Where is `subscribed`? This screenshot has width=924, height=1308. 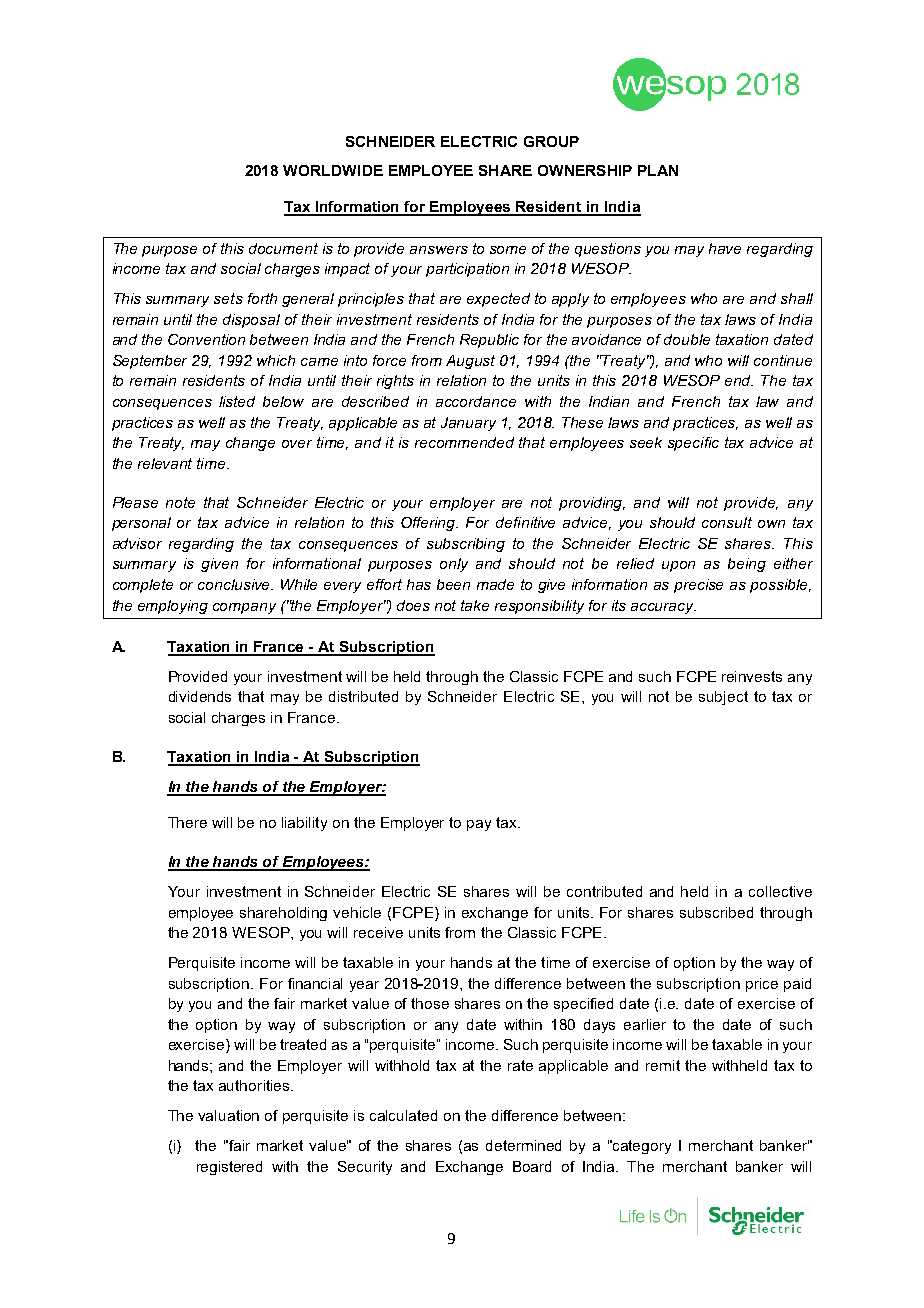 subscribed is located at coordinates (716, 912).
